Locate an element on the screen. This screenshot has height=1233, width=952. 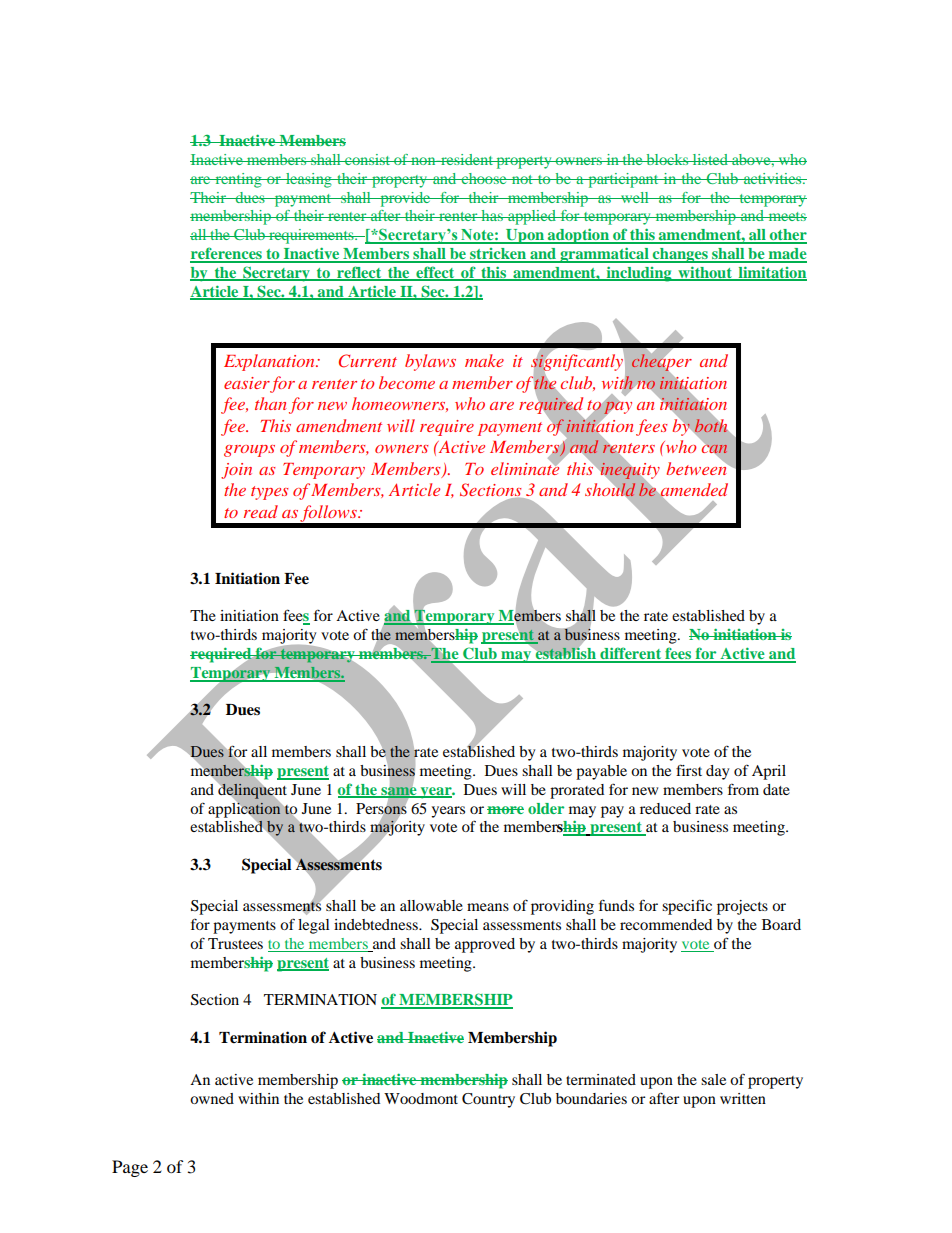
listed is located at coordinates (710, 159).
